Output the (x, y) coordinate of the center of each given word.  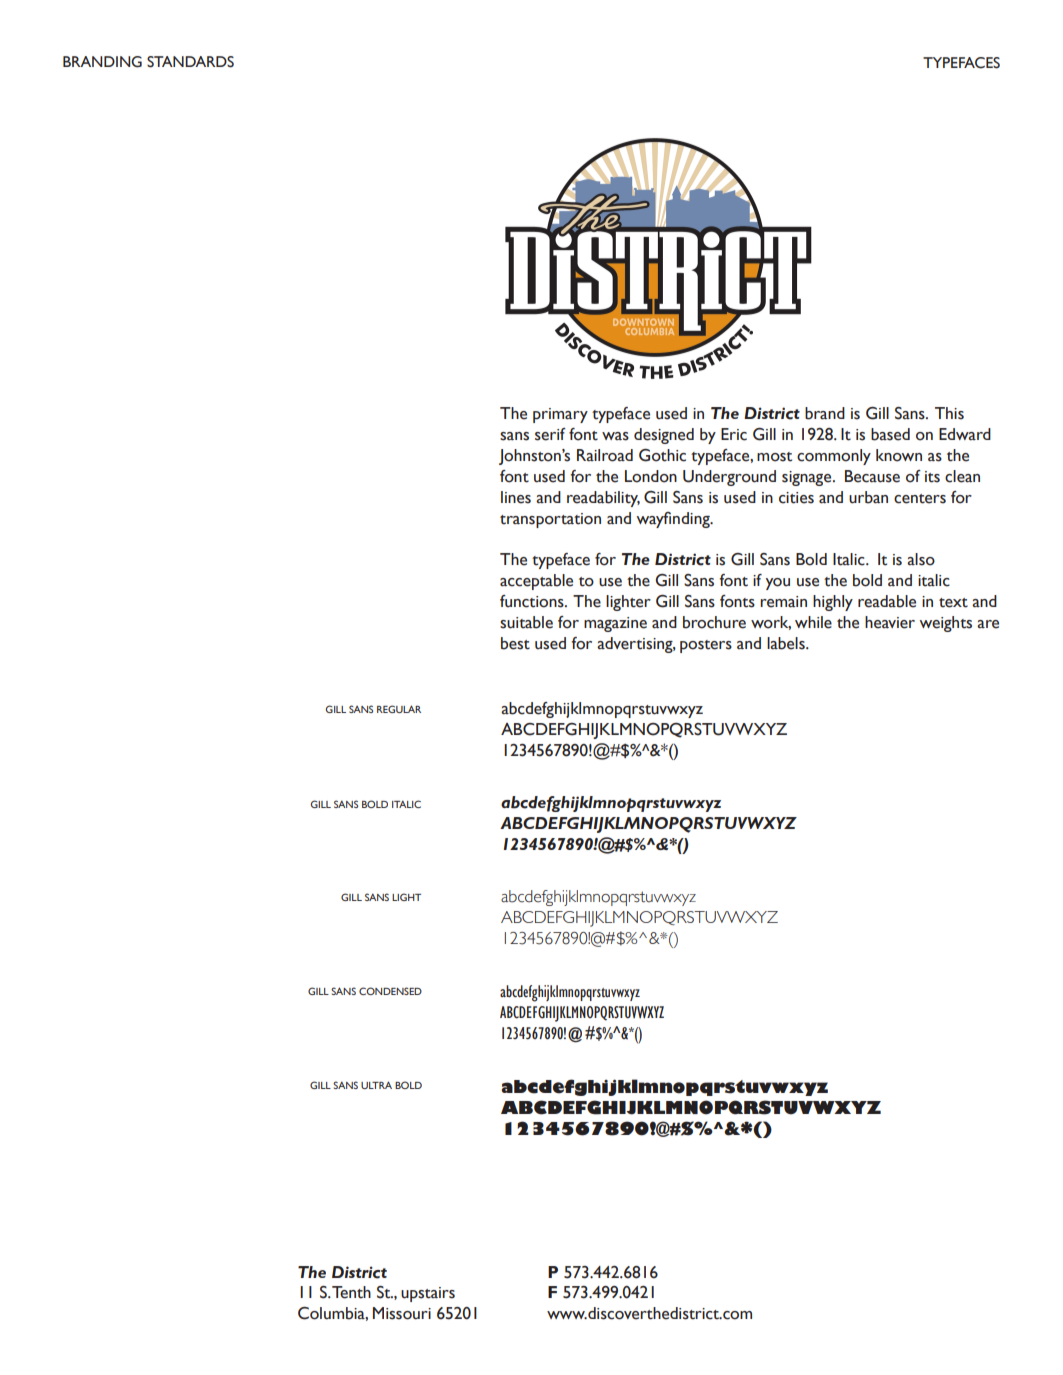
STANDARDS (190, 62)
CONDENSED (390, 991)
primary (560, 415)
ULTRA (376, 1085)
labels (787, 643)
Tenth (351, 1292)
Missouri (402, 1313)
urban (868, 497)
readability (603, 499)
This (949, 413)
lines (516, 497)
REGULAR (399, 709)
